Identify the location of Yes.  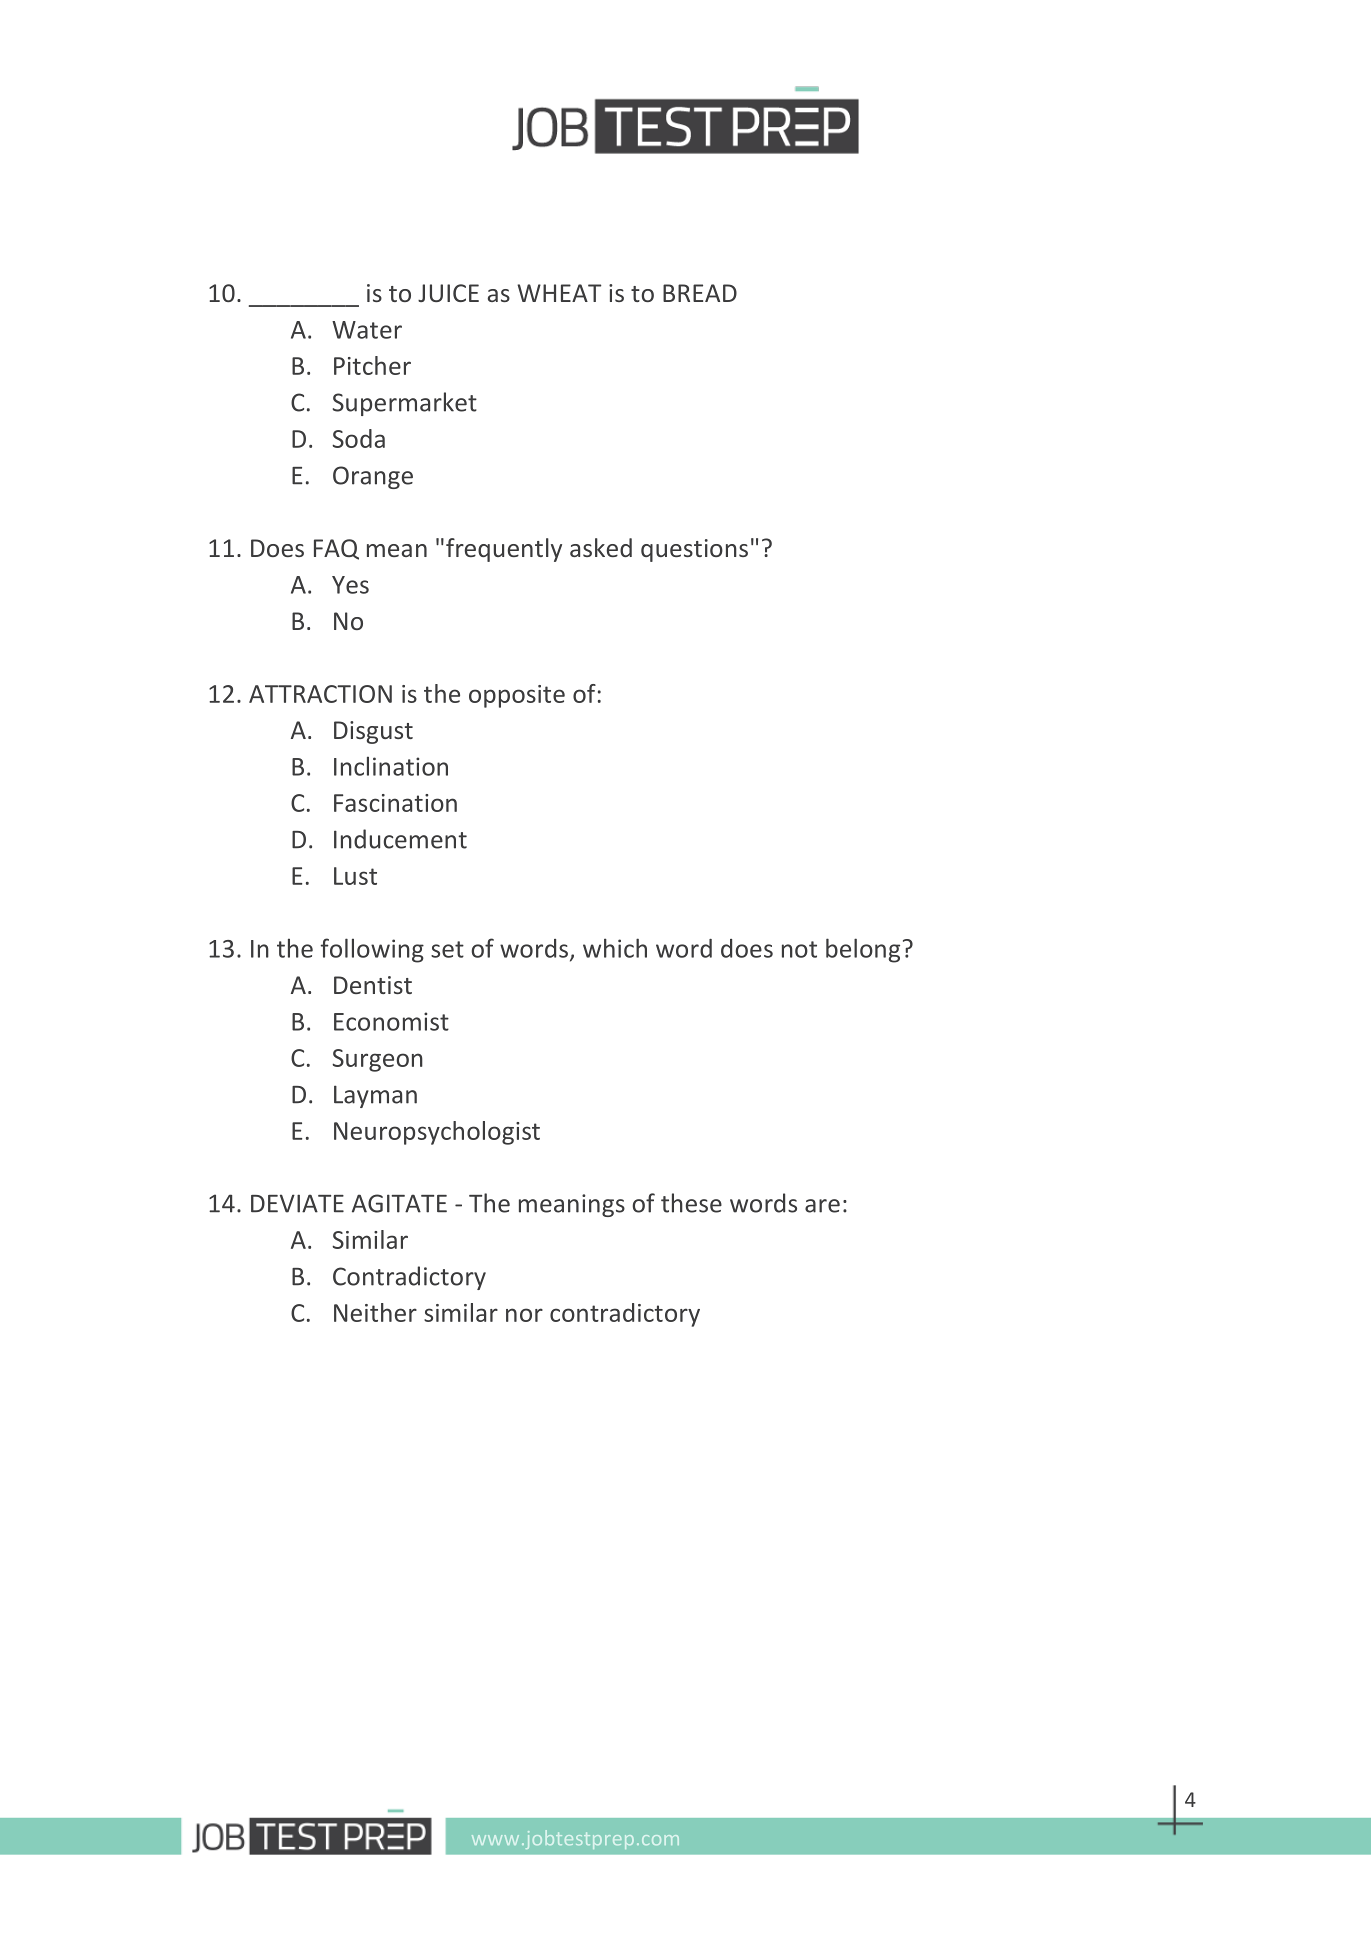
(350, 585).
